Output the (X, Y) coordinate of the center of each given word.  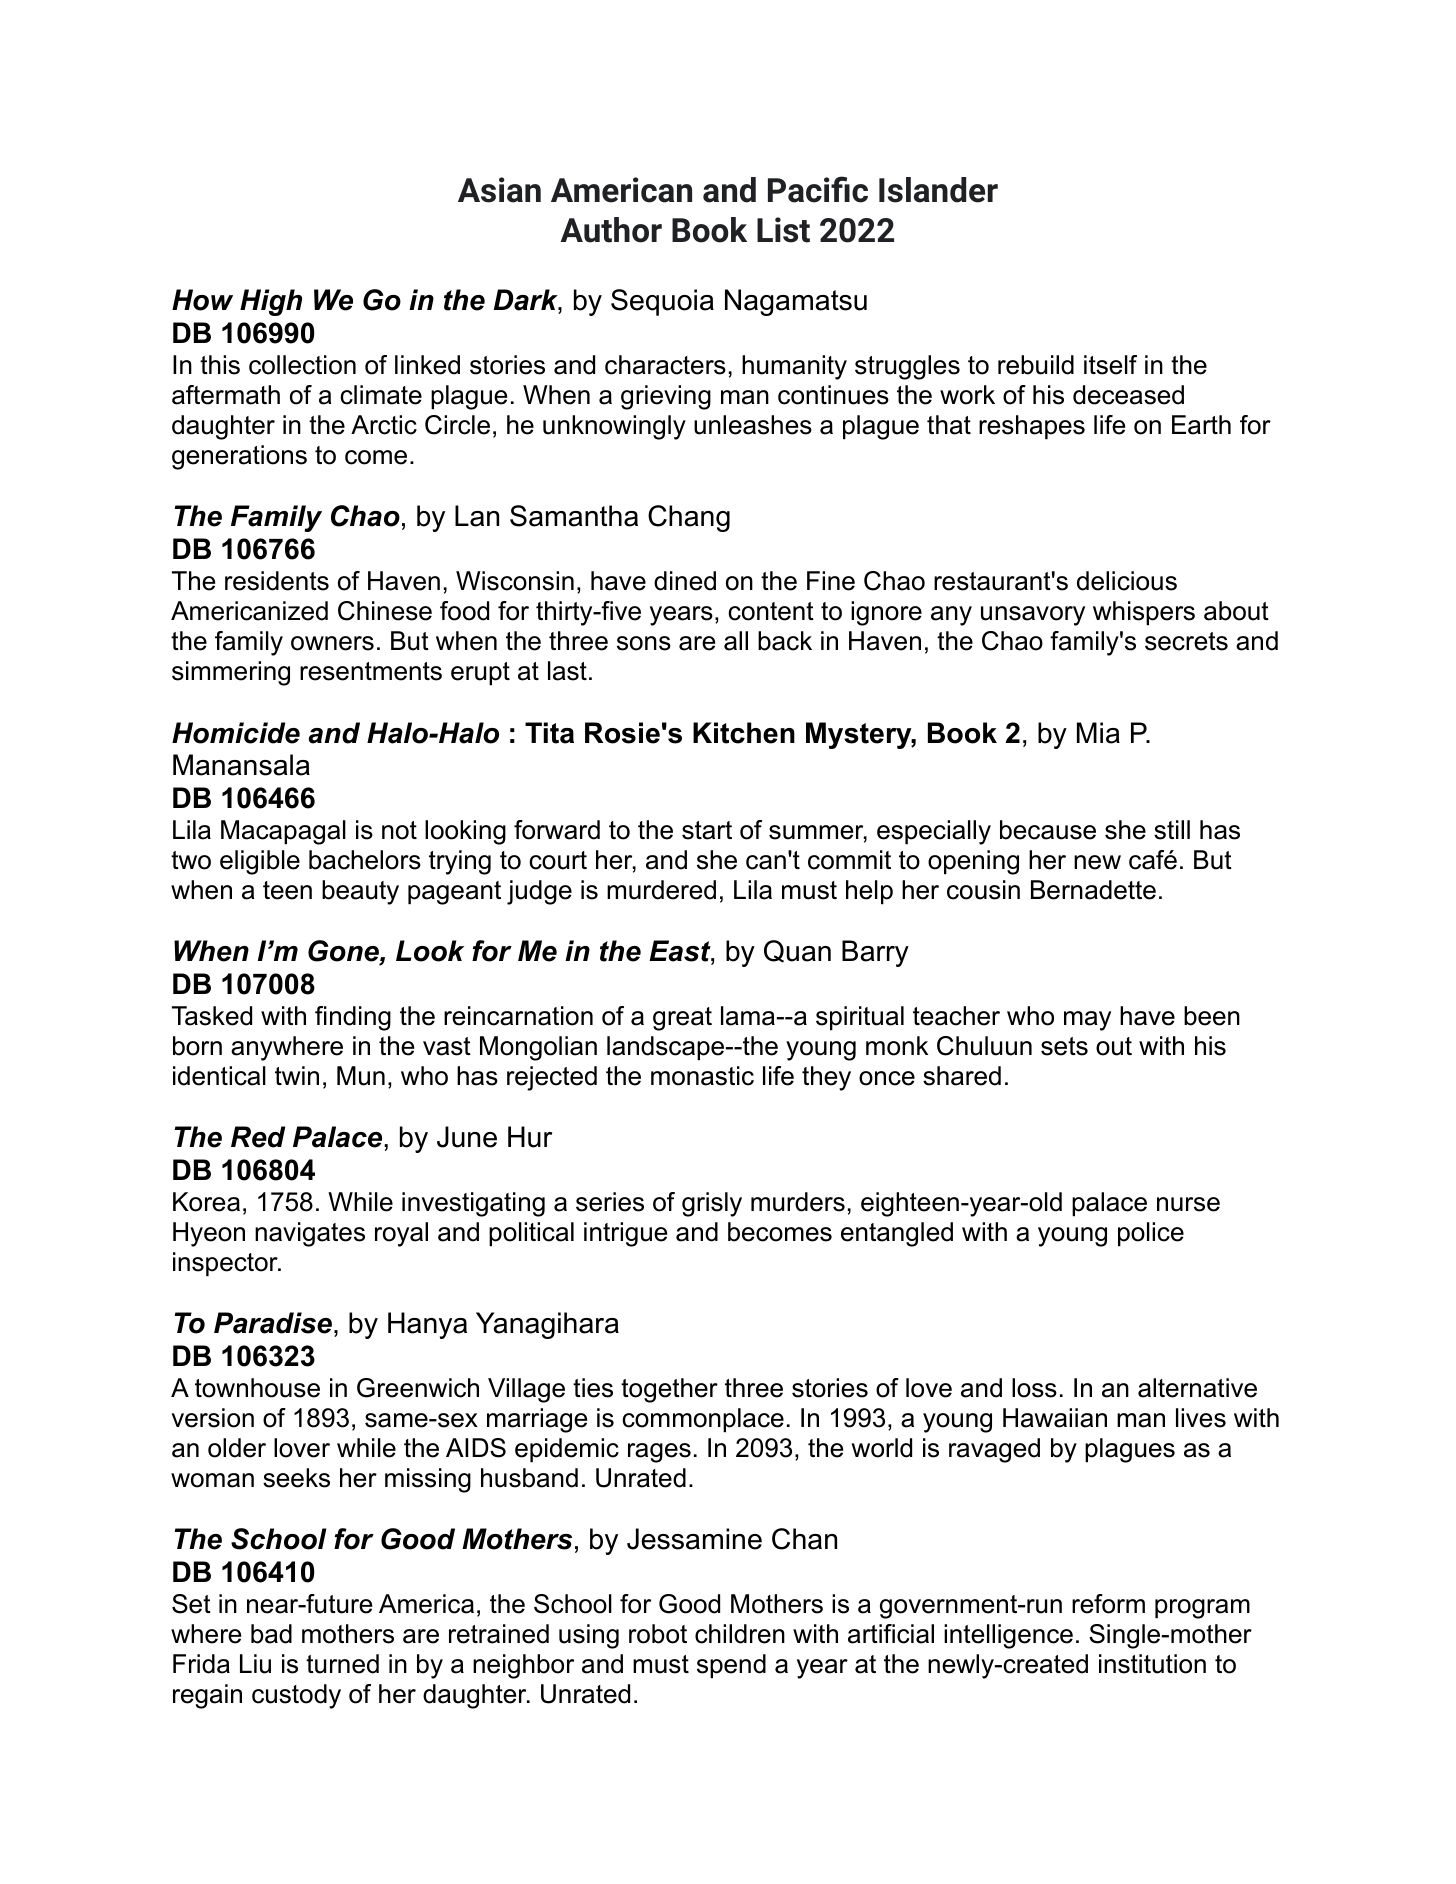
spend (731, 1666)
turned (342, 1664)
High (271, 302)
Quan (797, 951)
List (783, 230)
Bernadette (1093, 890)
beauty (360, 892)
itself (1110, 365)
